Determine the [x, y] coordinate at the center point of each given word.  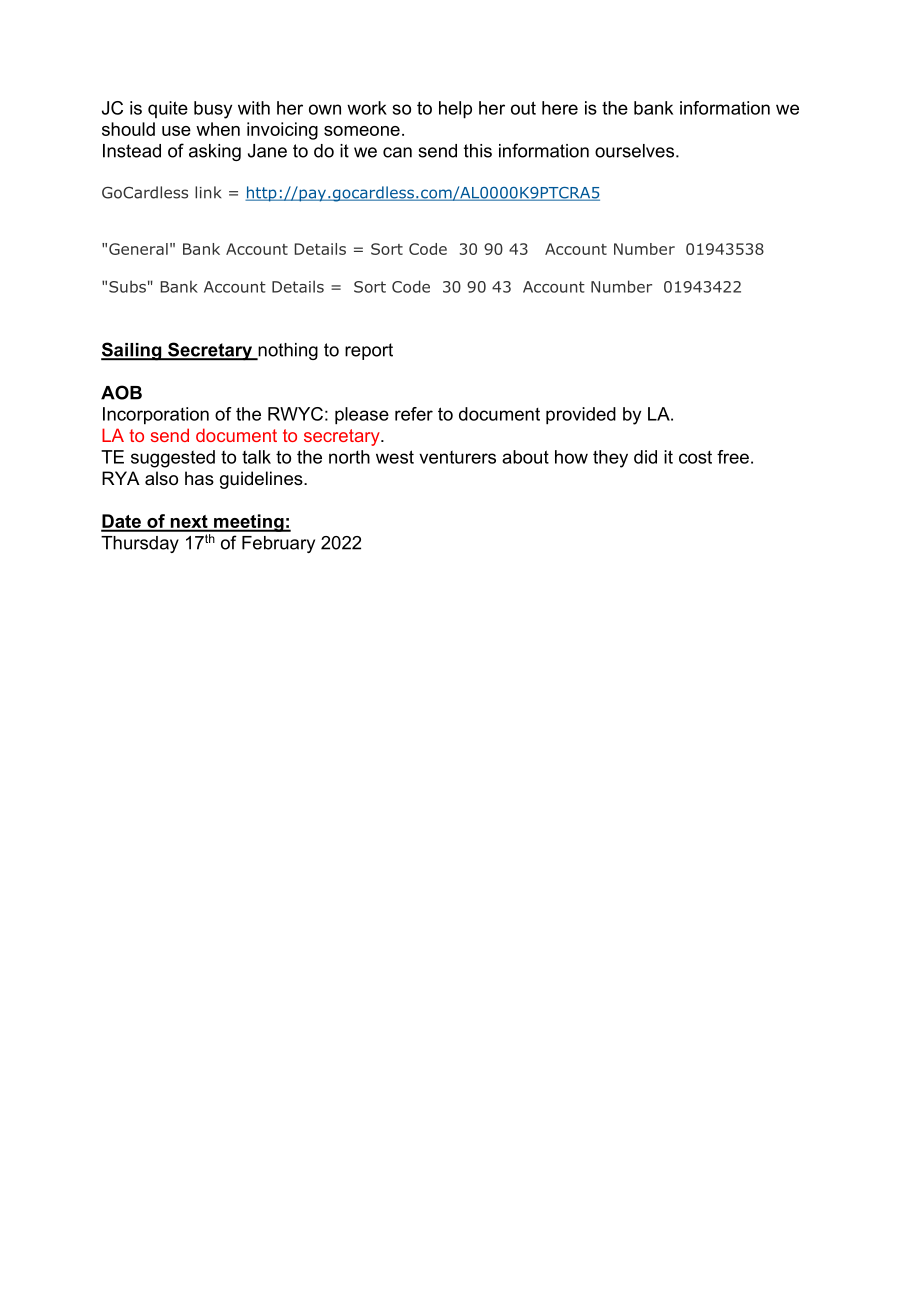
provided [581, 416]
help [455, 110]
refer [414, 414]
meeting [249, 523]
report [369, 351]
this [478, 151]
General [138, 249]
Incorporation [156, 416]
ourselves [634, 151]
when [218, 129]
